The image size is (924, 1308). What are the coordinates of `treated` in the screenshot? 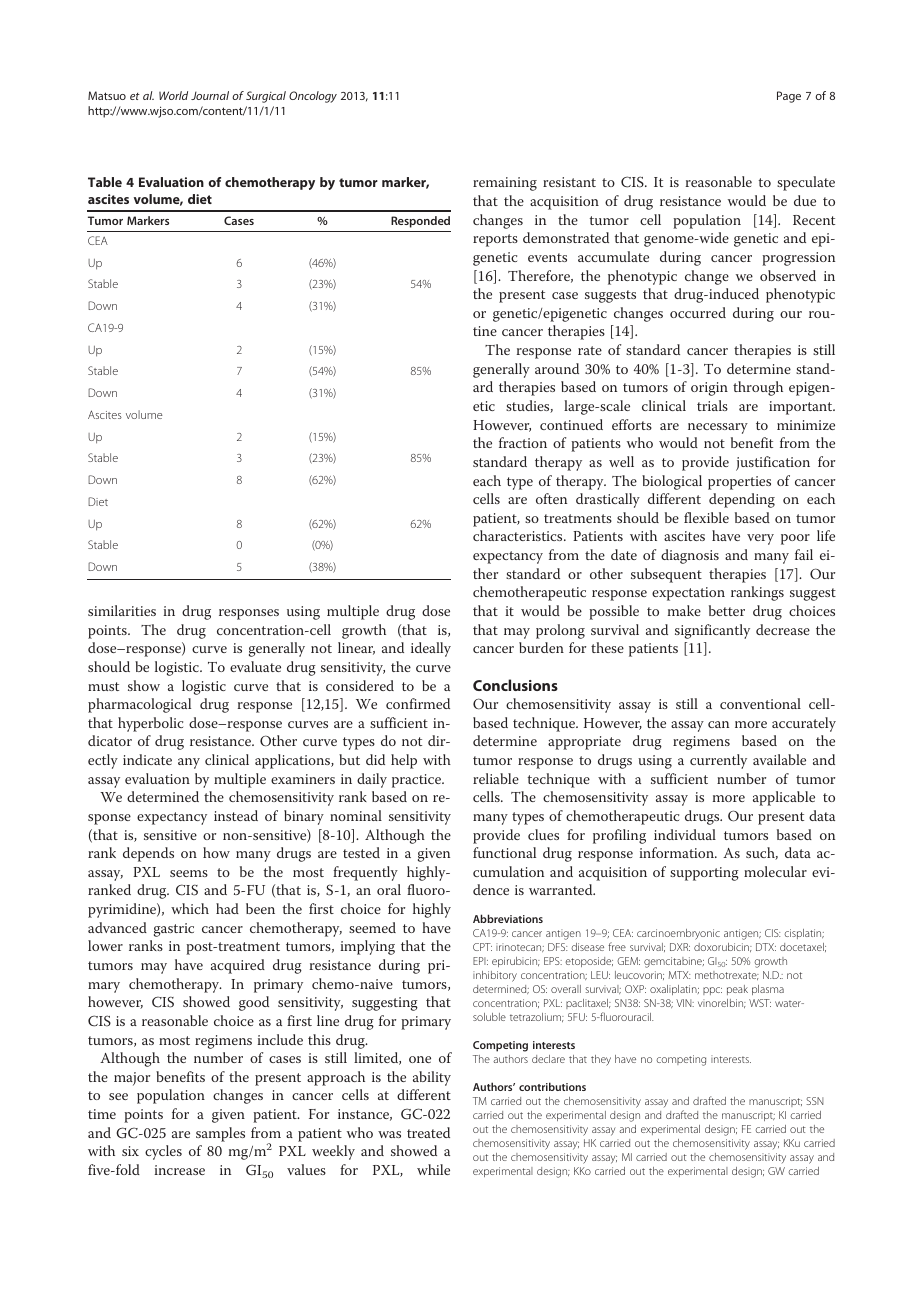 It's located at (428, 1132).
